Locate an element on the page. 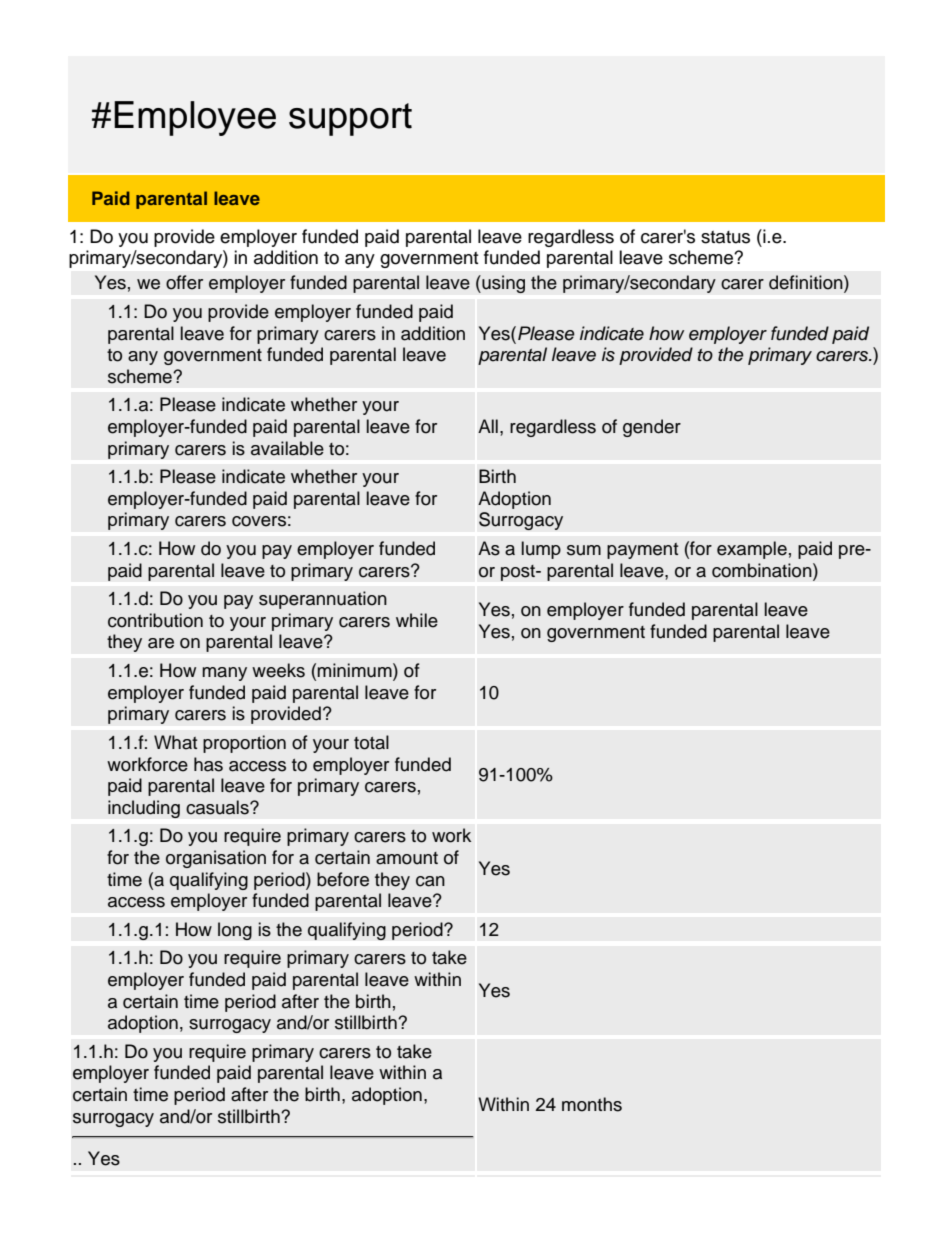  long is located at coordinates (235, 931).
